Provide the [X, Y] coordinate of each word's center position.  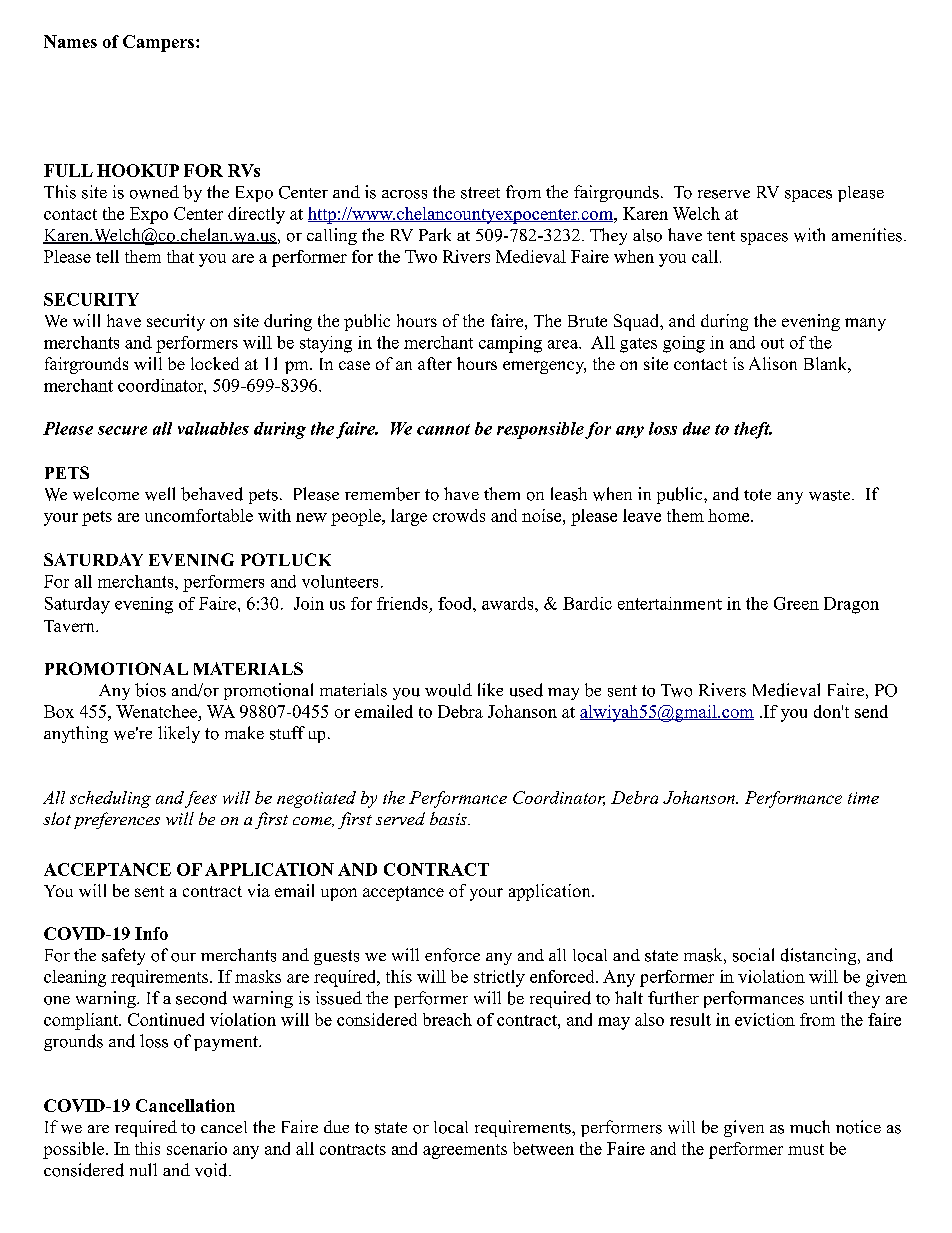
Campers [158, 43]
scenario [197, 1148]
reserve [724, 194]
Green [796, 603]
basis [449, 818]
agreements [465, 1151]
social [753, 955]
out [772, 343]
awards [509, 603]
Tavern [70, 626]
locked [215, 363]
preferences [117, 820]
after [435, 363]
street [480, 193]
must [806, 1149]
